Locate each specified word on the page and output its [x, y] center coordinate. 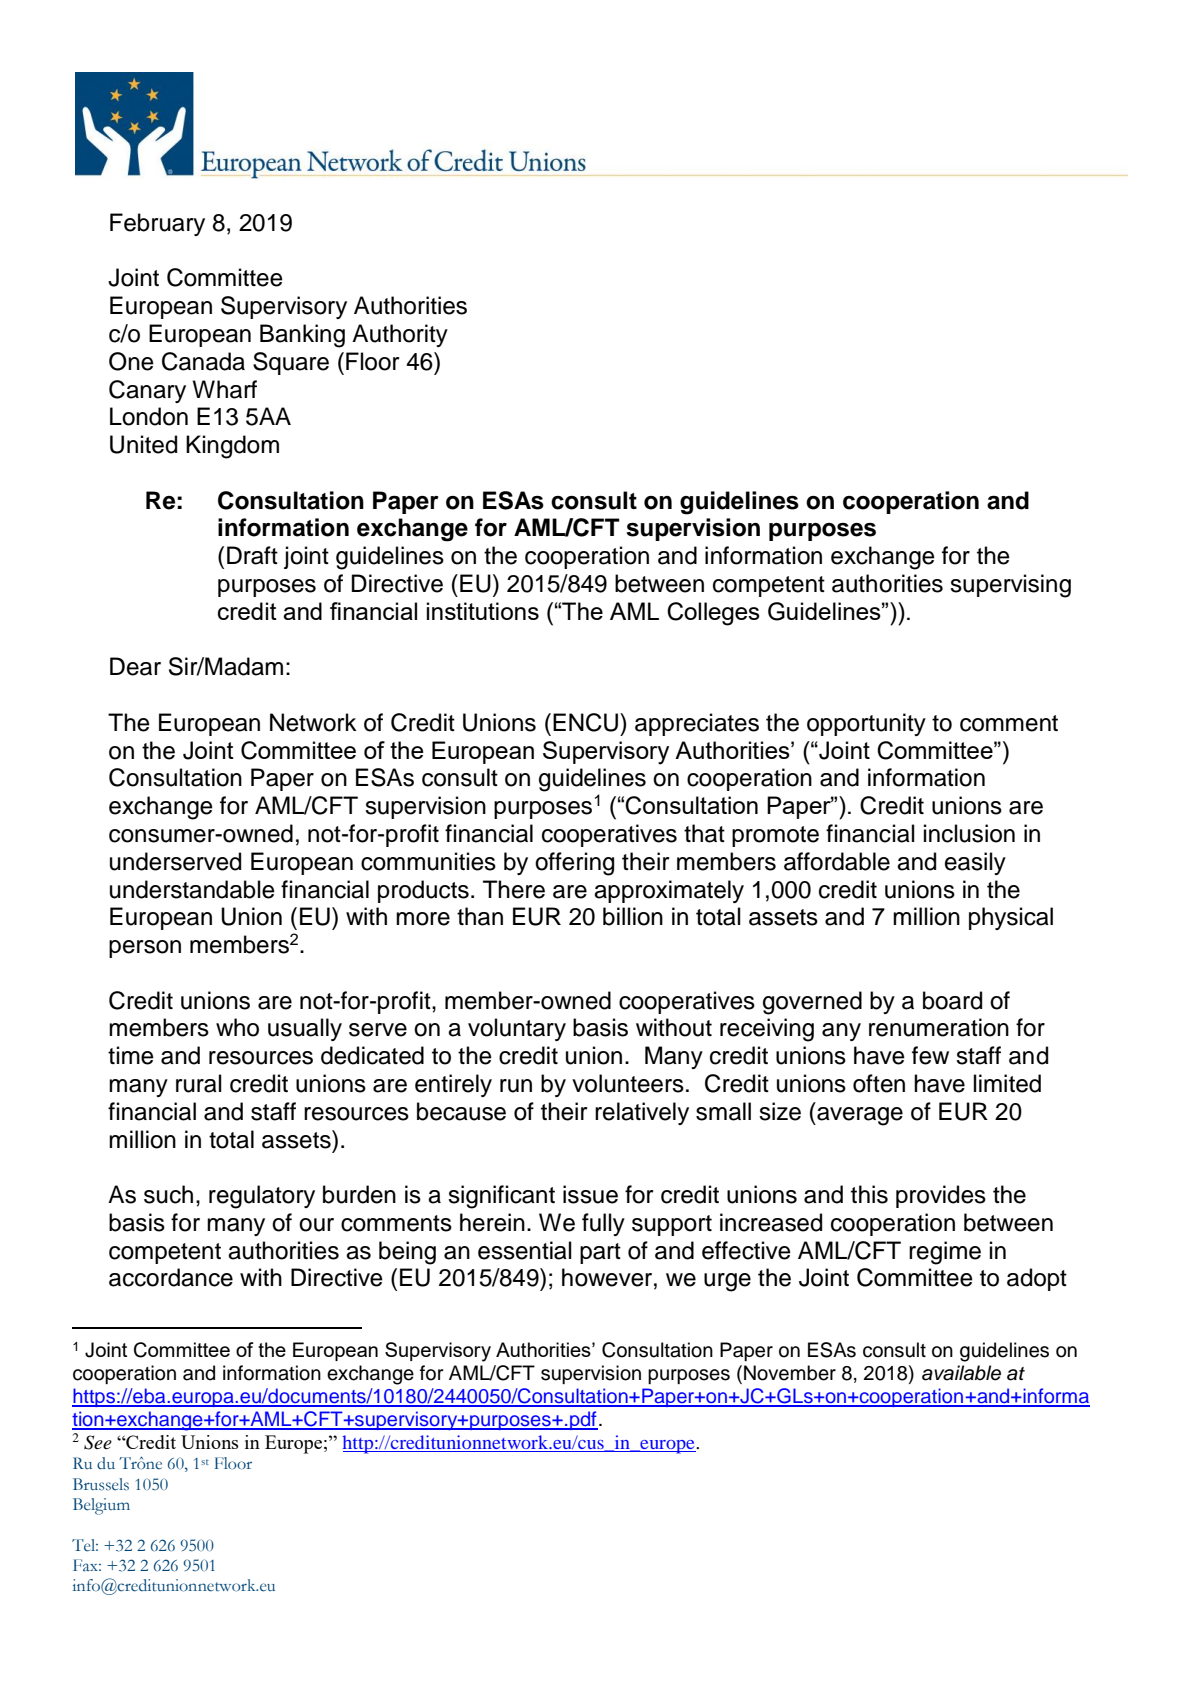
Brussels [101, 1484]
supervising [1010, 586]
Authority [400, 335]
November [790, 1373]
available [961, 1373]
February [157, 224]
